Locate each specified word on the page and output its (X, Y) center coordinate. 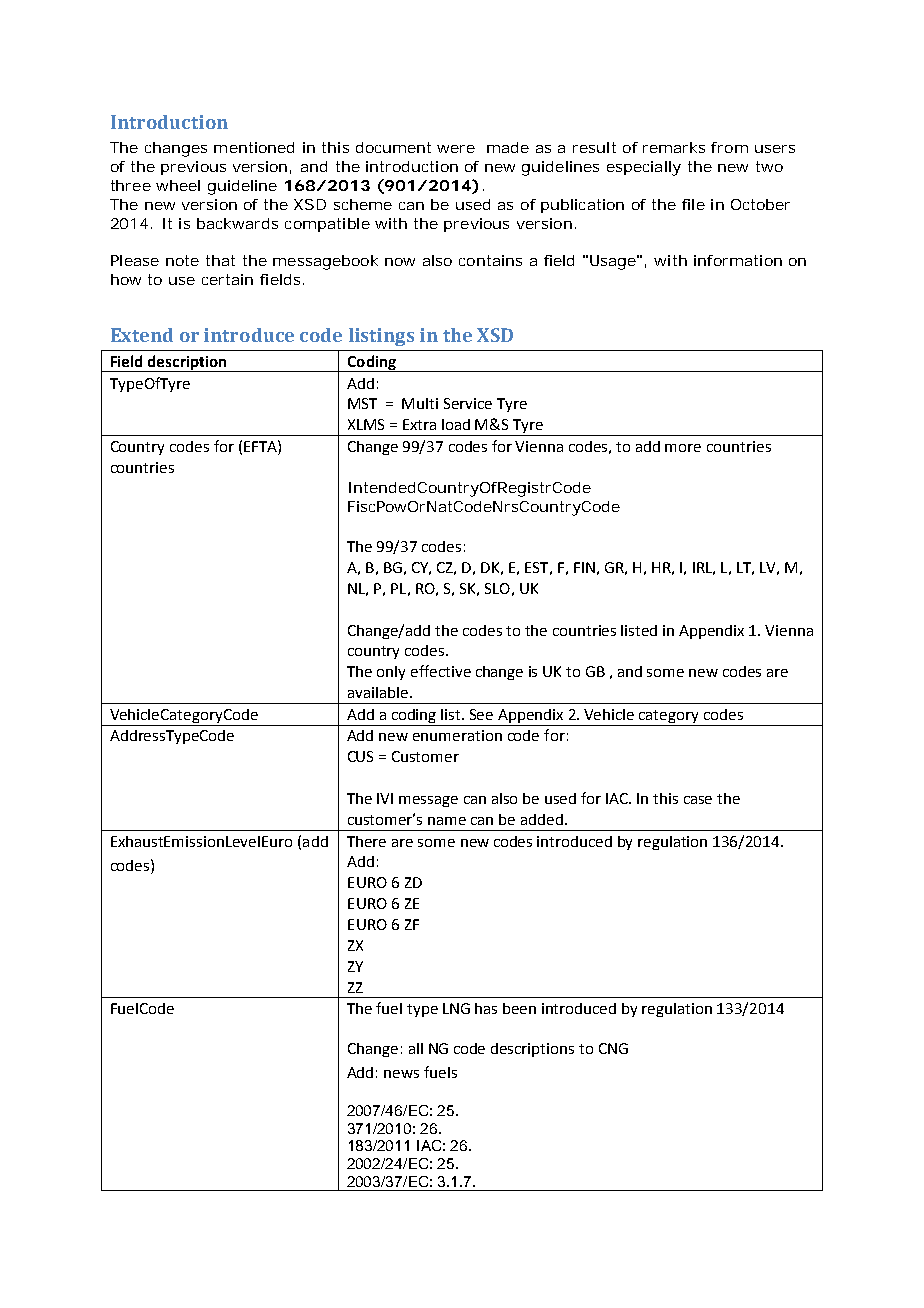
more (683, 448)
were (456, 149)
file (693, 204)
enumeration (457, 735)
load (456, 424)
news (401, 1074)
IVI (385, 798)
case (698, 800)
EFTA (261, 446)
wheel (178, 185)
